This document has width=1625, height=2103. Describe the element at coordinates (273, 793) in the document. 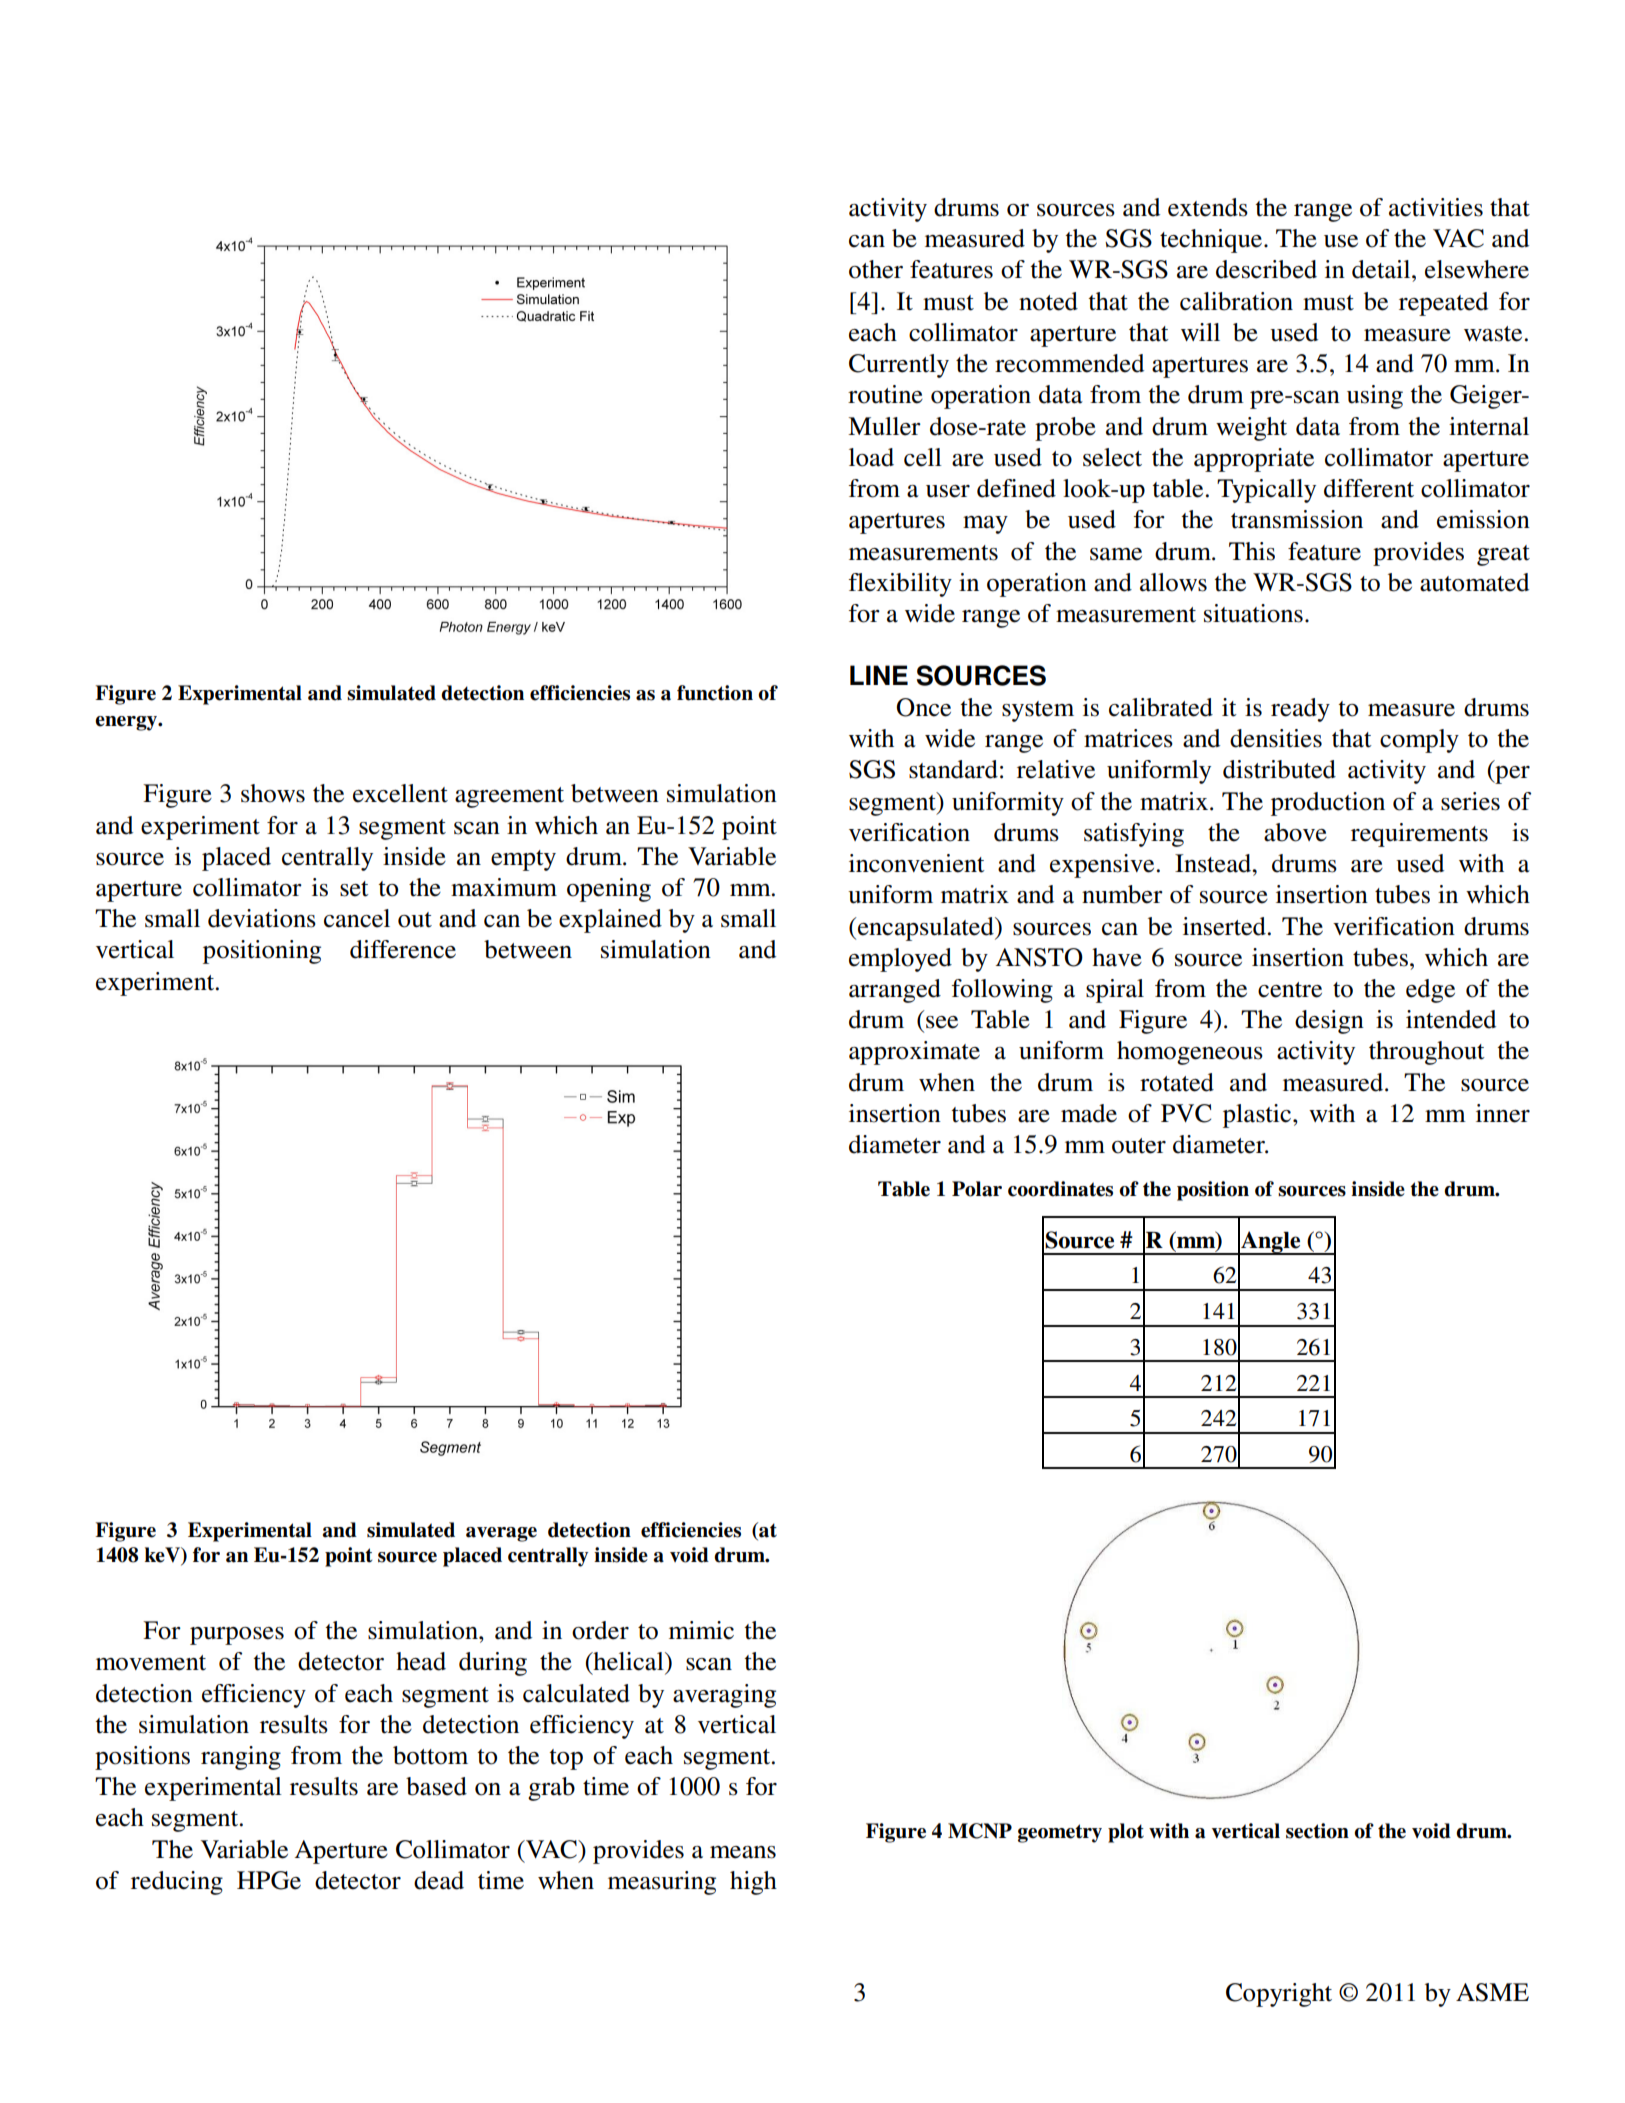

I see `shows` at that location.
